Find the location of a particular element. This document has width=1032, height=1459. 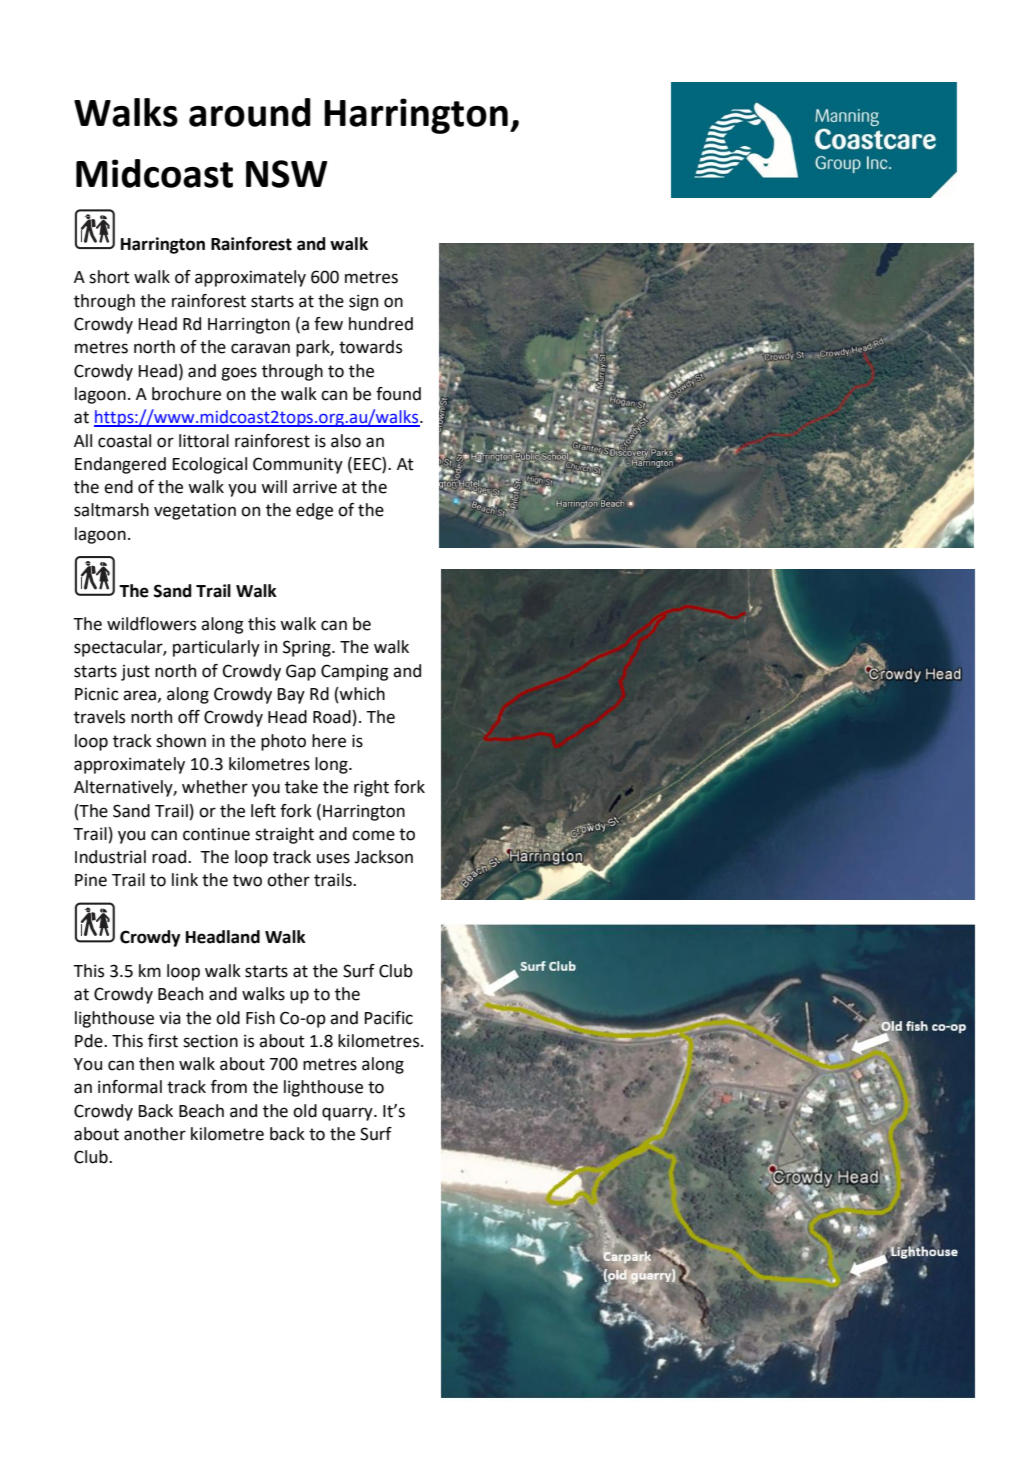

from is located at coordinates (229, 1087).
